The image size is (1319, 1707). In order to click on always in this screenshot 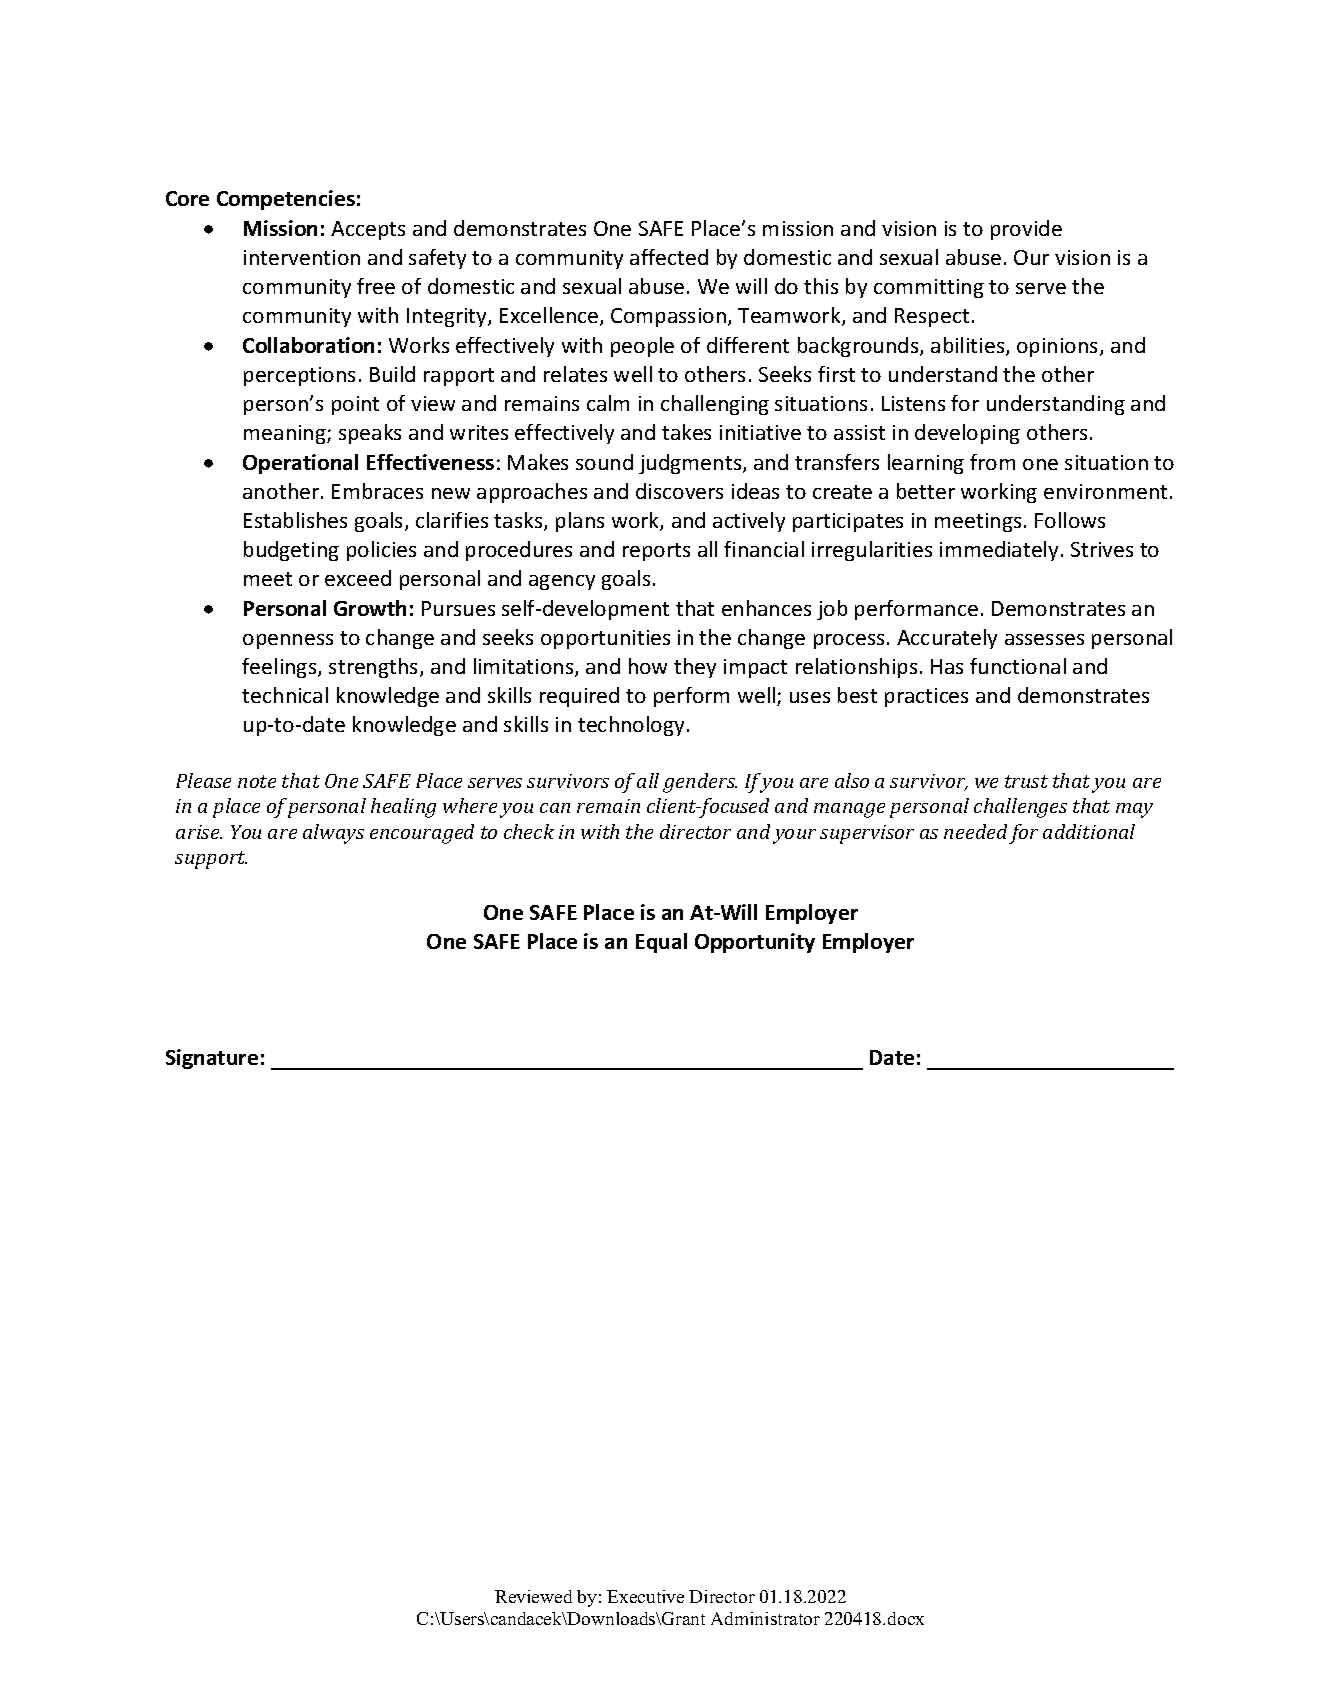, I will do `click(333, 834)`.
